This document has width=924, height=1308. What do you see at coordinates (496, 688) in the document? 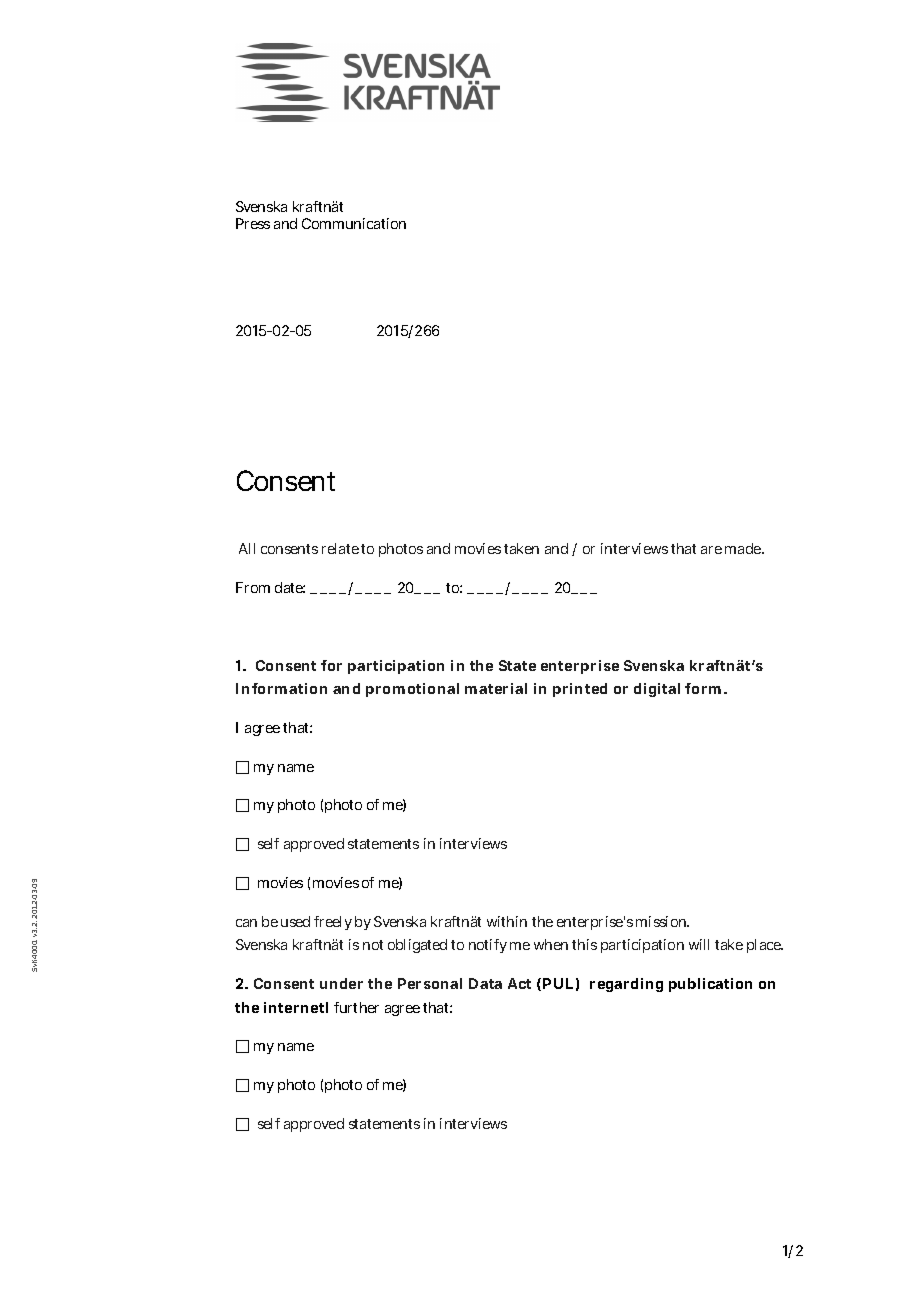
I see `material` at bounding box center [496, 688].
